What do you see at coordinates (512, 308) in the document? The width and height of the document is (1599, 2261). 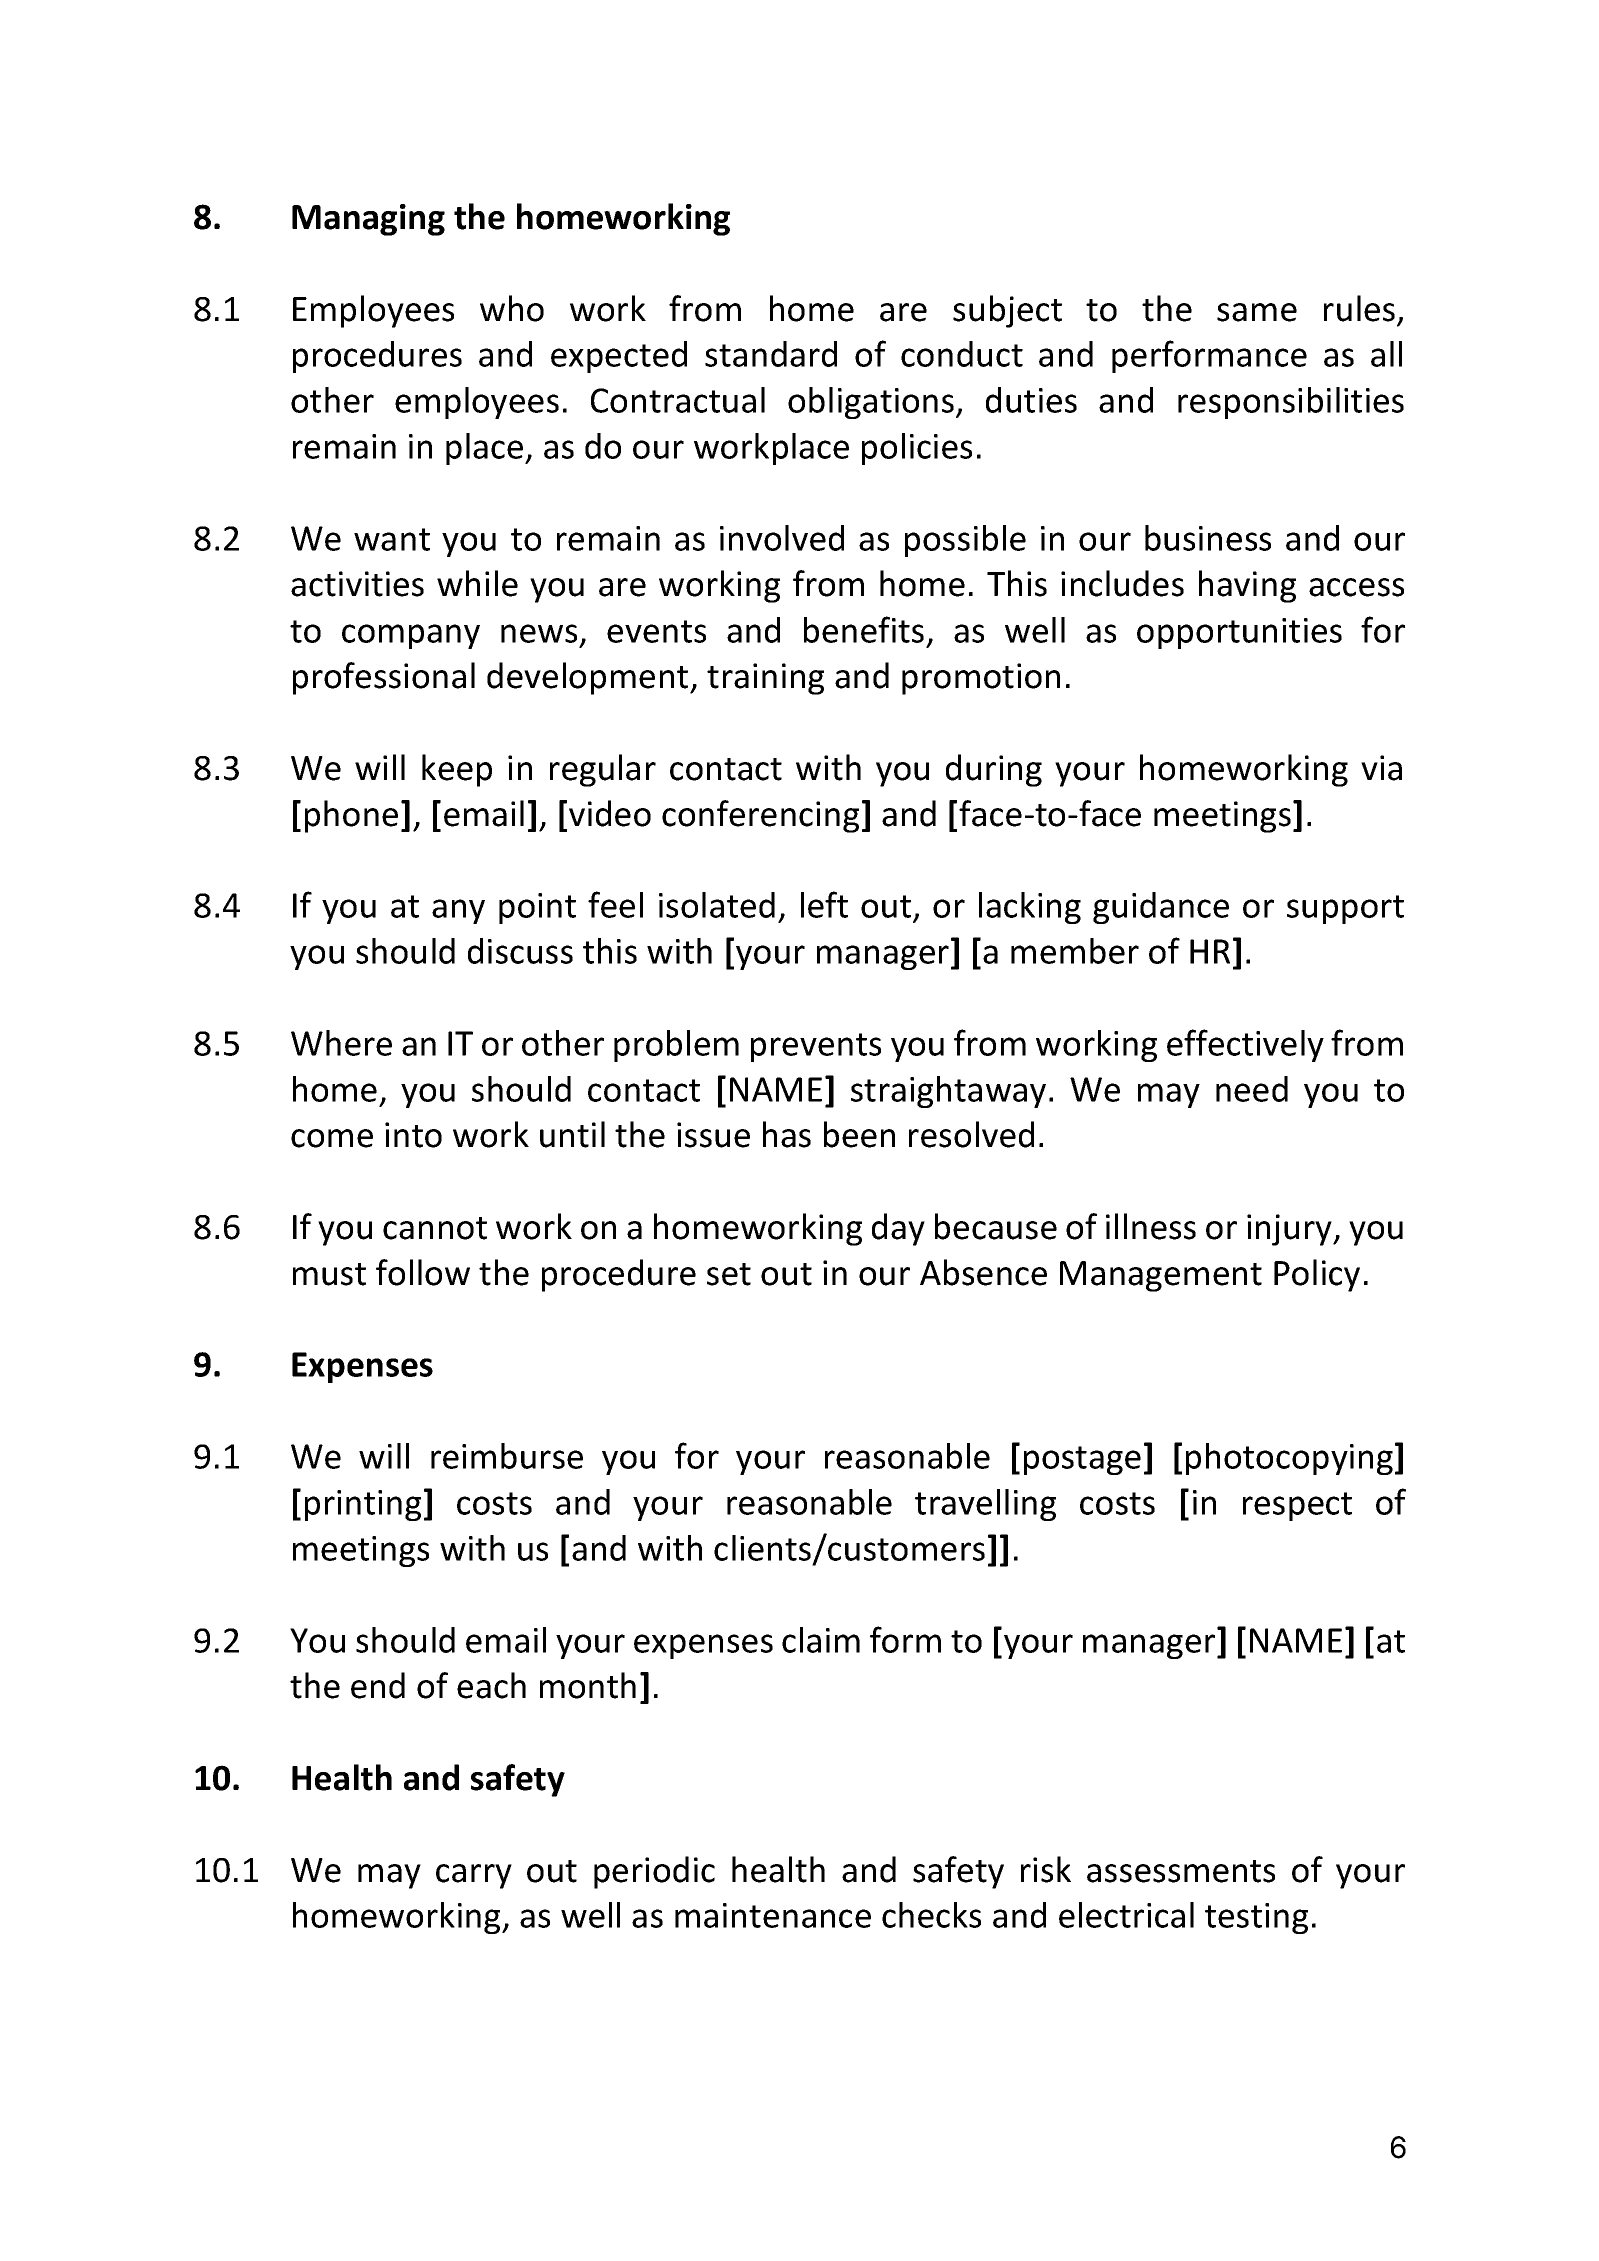 I see `who` at bounding box center [512, 308].
